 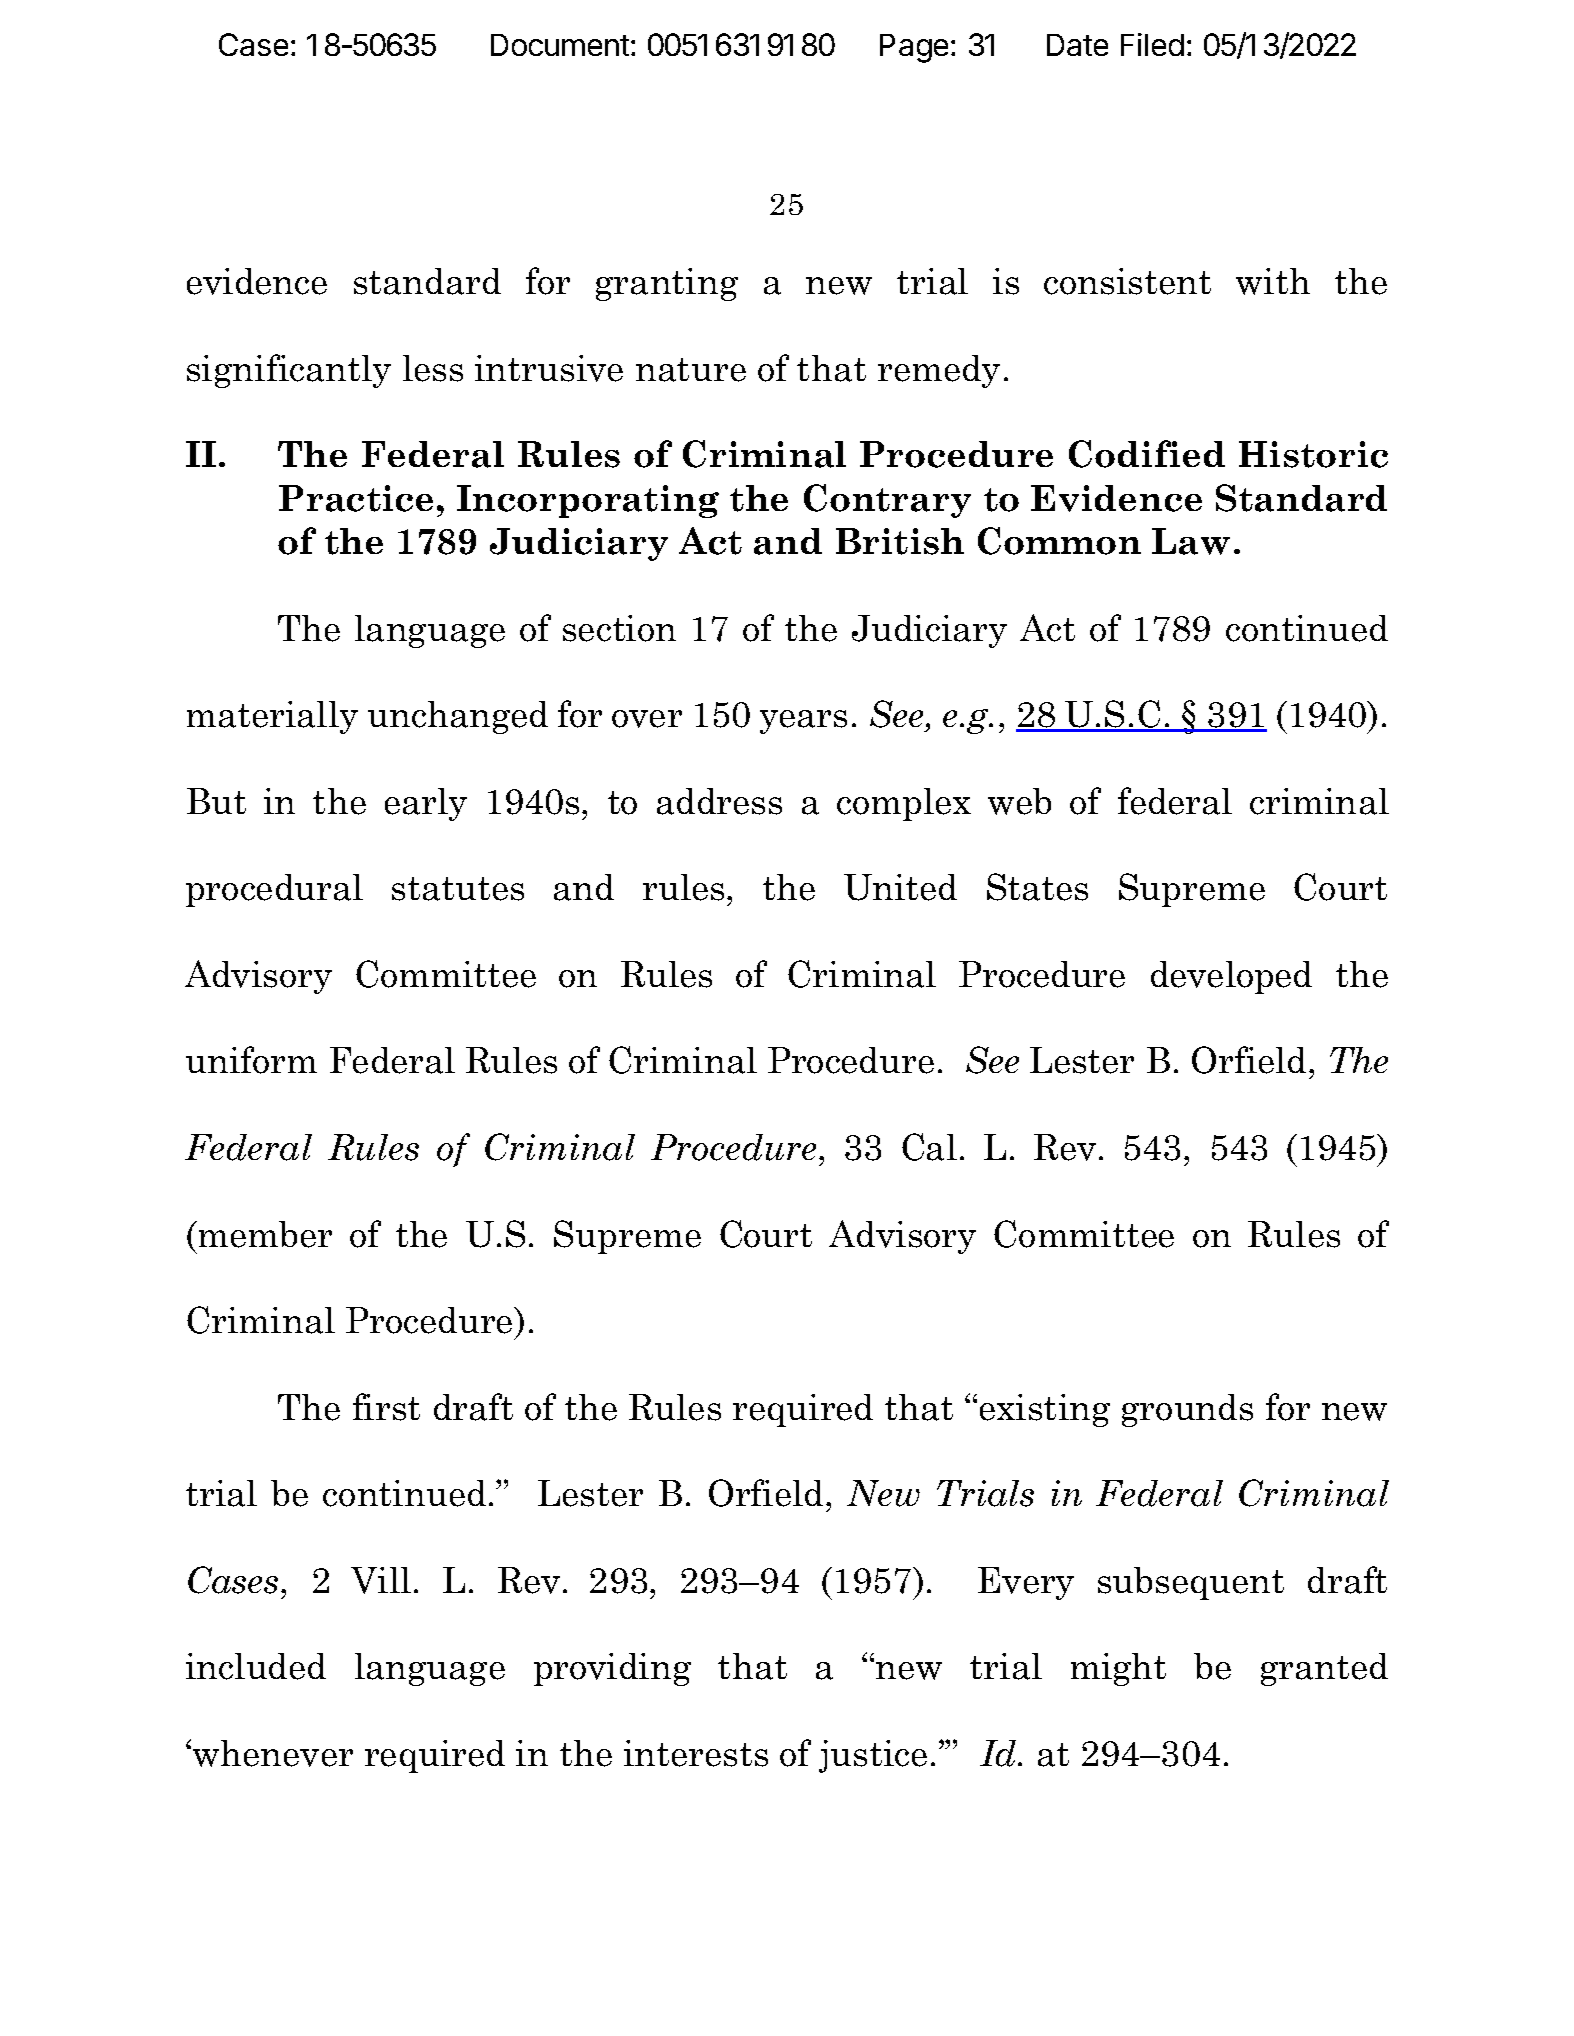 What do you see at coordinates (1118, 1669) in the document?
I see `might` at bounding box center [1118, 1669].
